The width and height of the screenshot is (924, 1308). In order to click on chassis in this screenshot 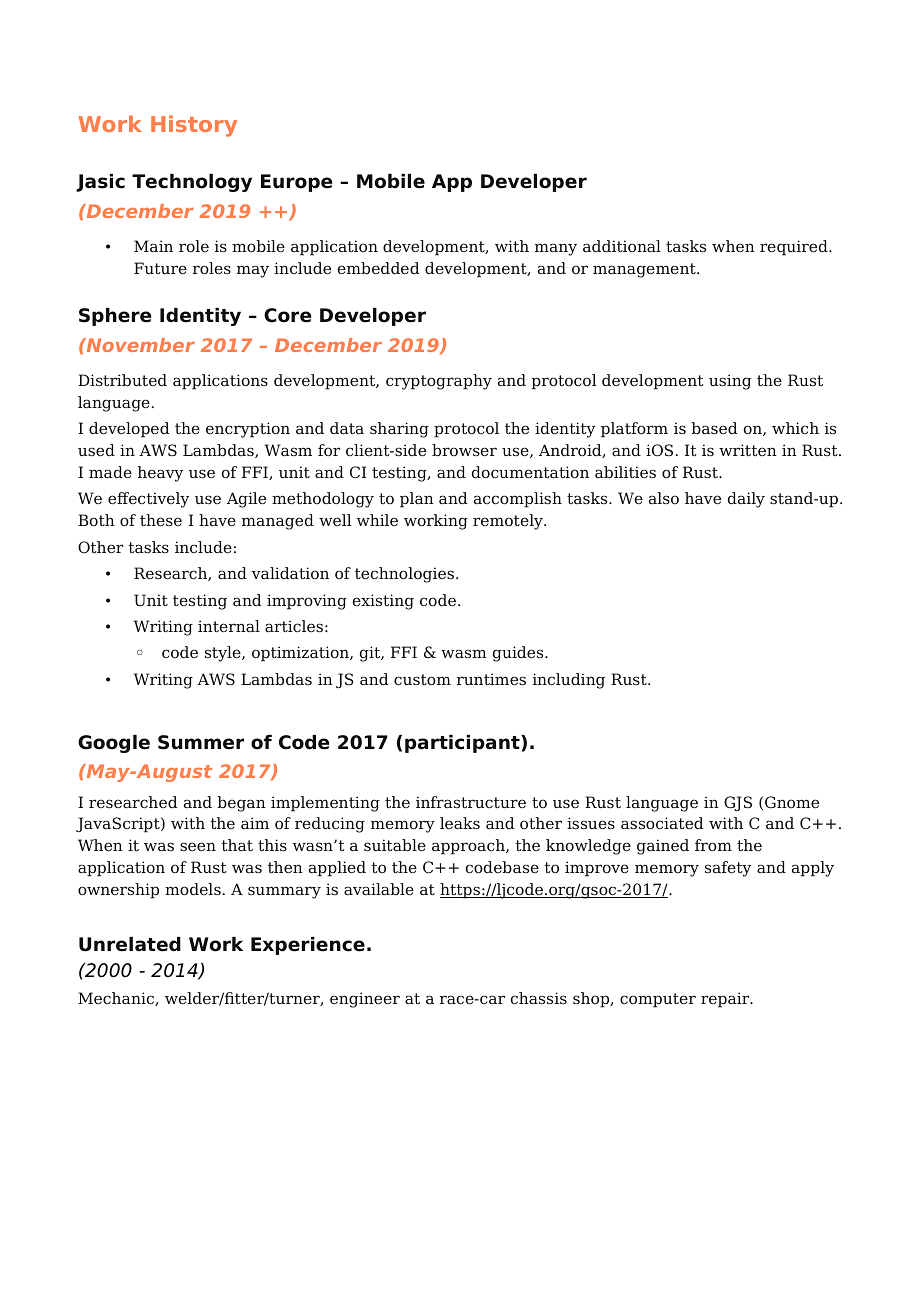, I will do `click(539, 998)`.
